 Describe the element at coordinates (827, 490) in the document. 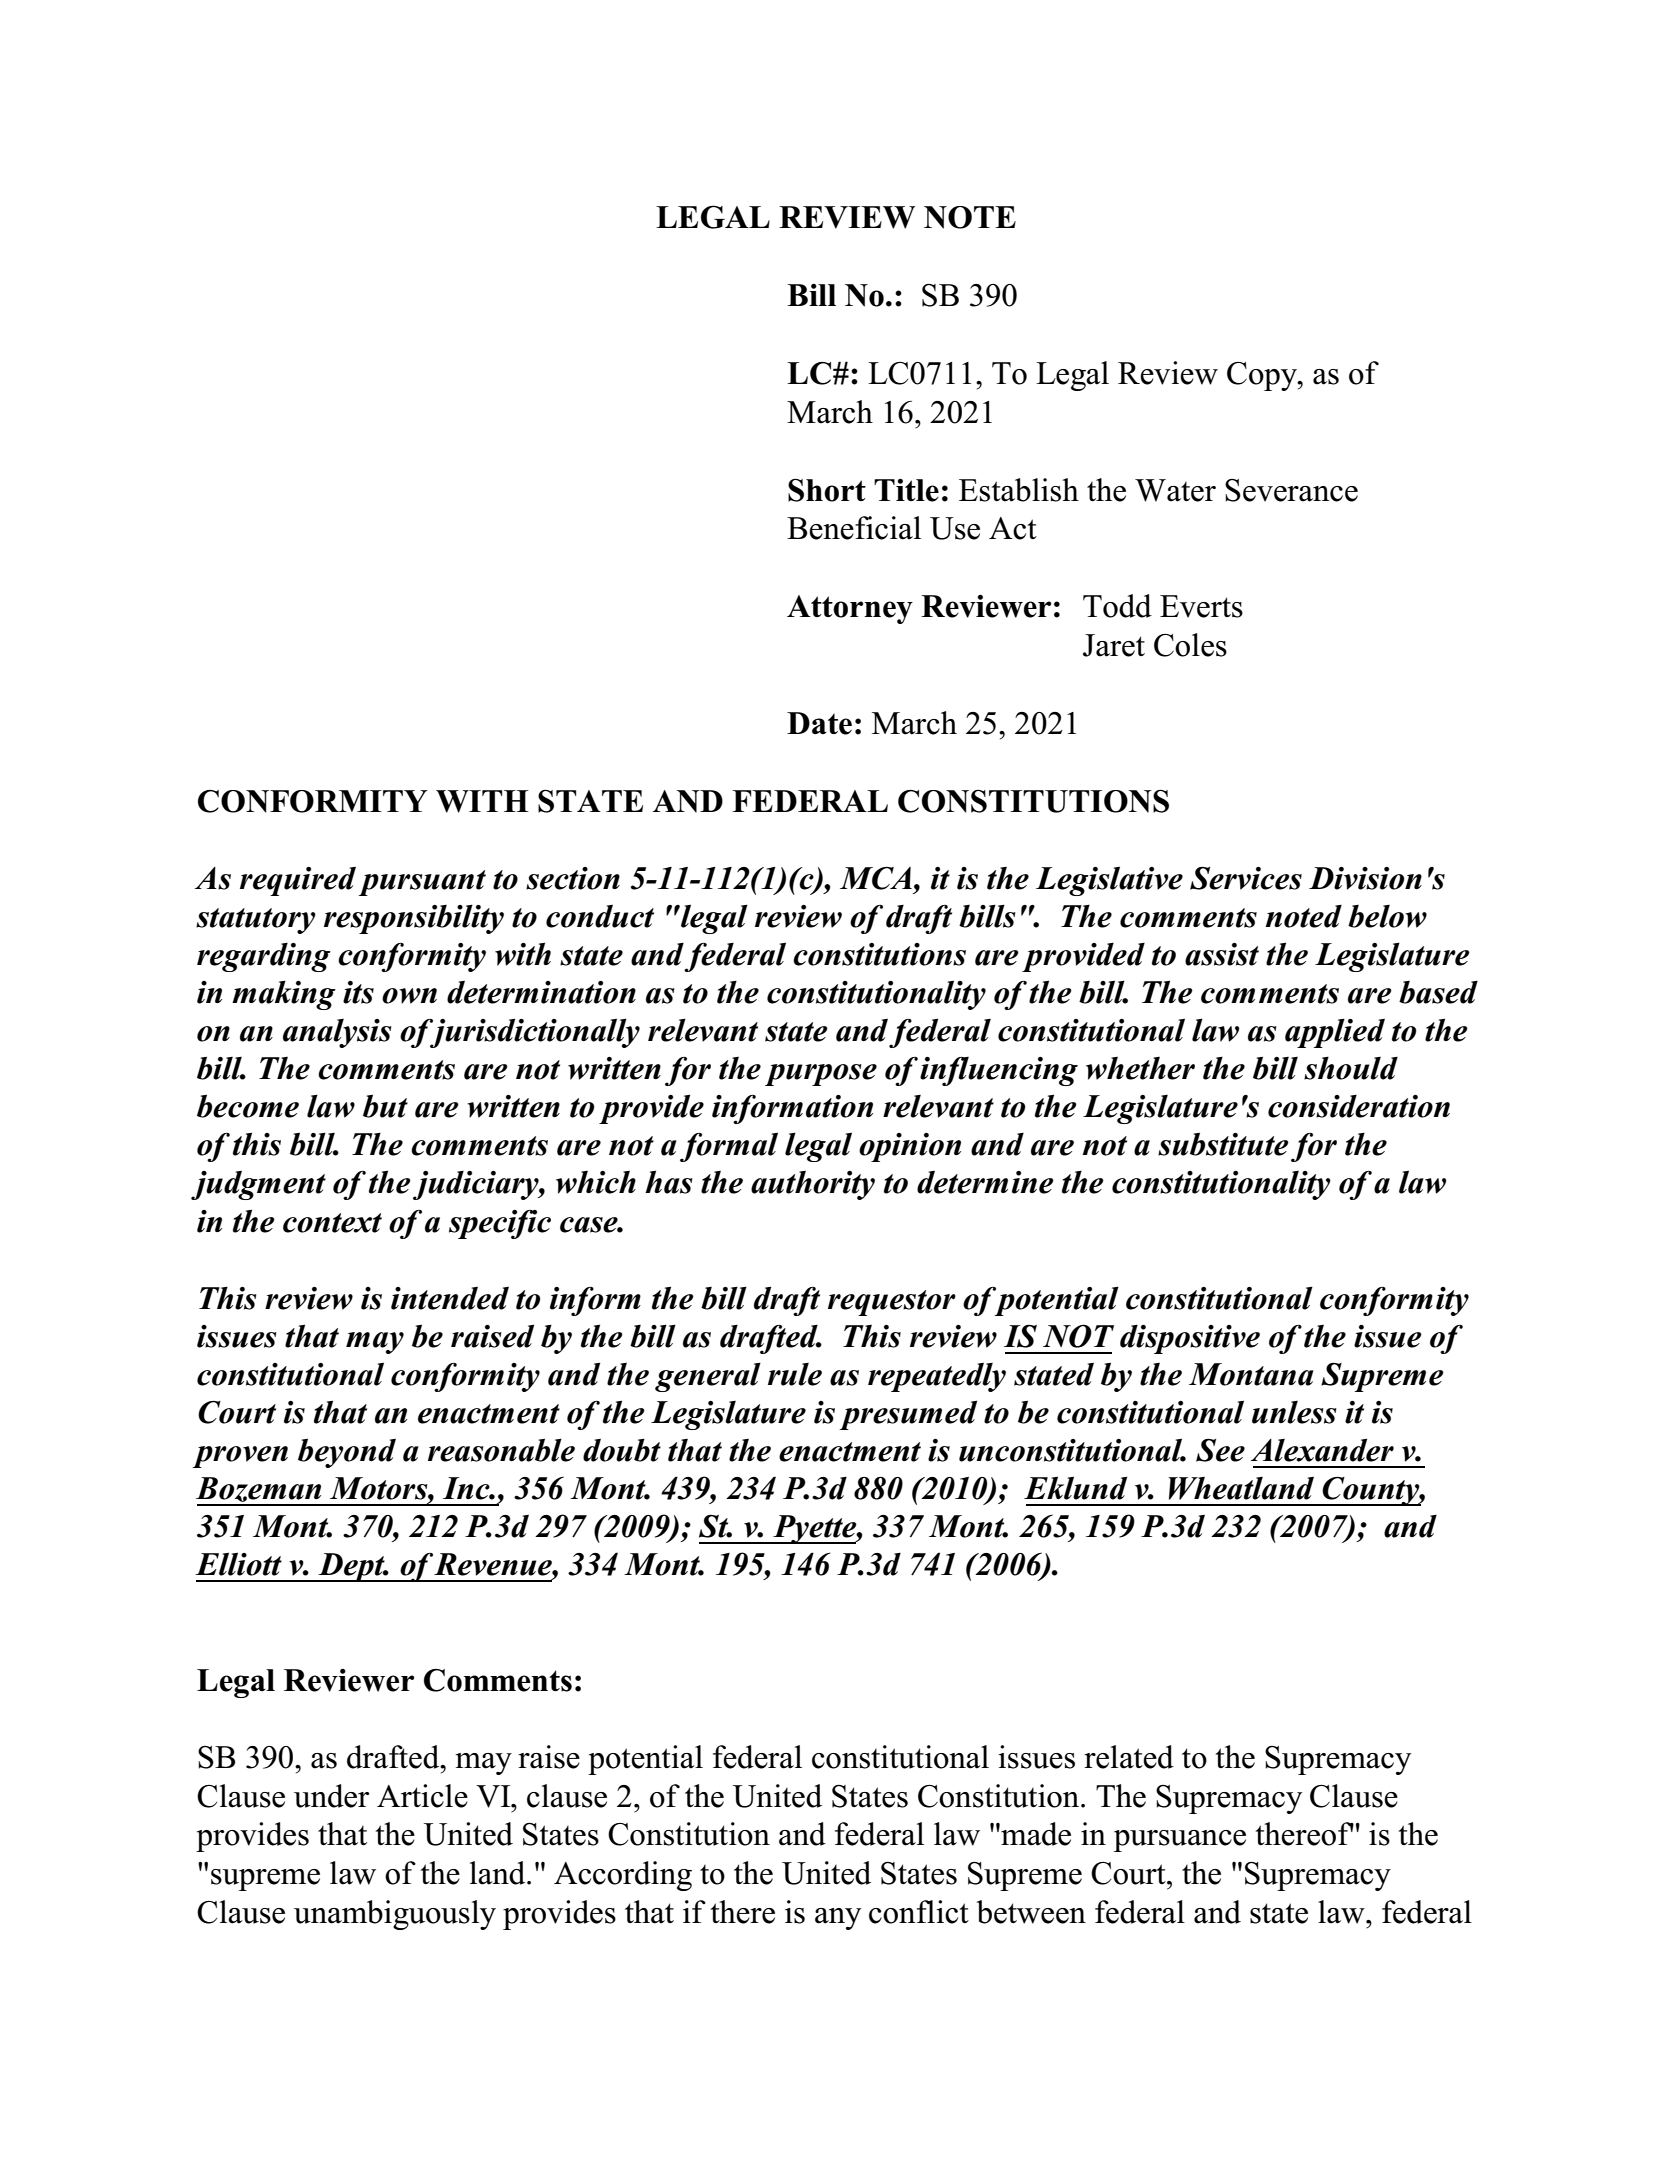

I see `Short` at that location.
